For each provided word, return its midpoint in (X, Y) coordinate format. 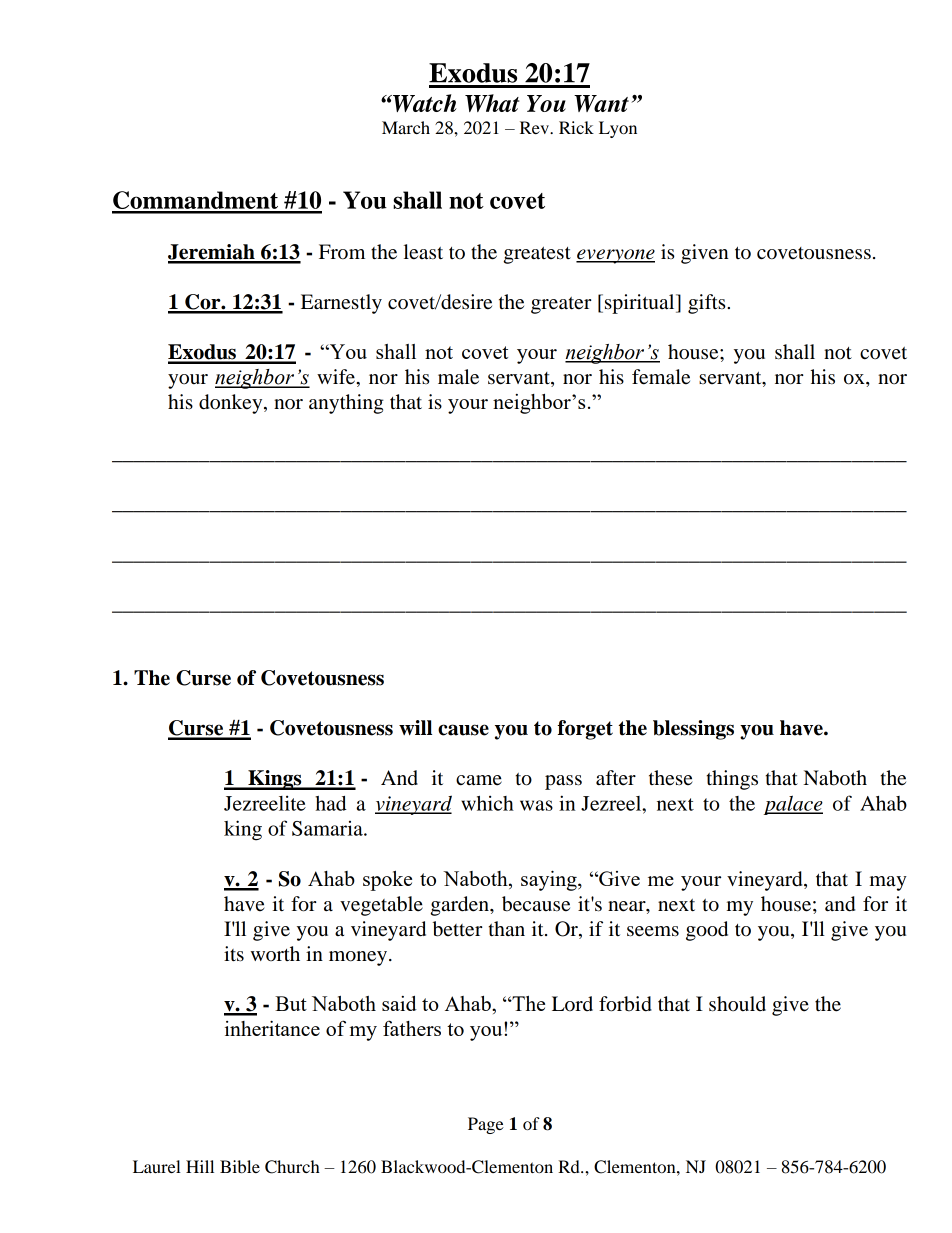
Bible (240, 1166)
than (506, 929)
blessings (693, 730)
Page (486, 1125)
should (737, 1004)
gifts (708, 304)
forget (585, 730)
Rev (535, 127)
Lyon (618, 129)
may (888, 883)
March (406, 127)
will (415, 727)
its (234, 954)
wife (337, 377)
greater (561, 305)
